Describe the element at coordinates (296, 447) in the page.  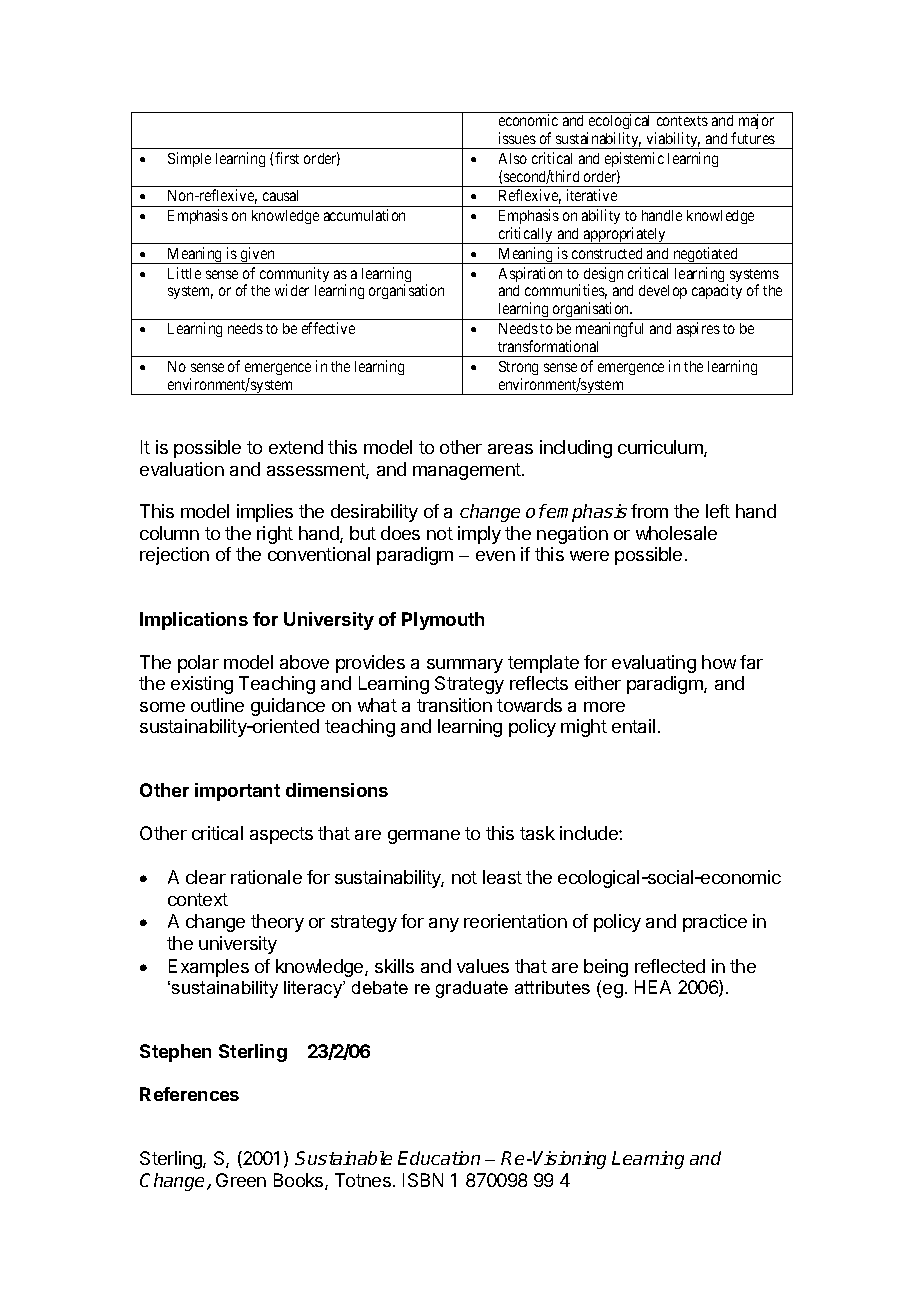
I see `extend` at that location.
